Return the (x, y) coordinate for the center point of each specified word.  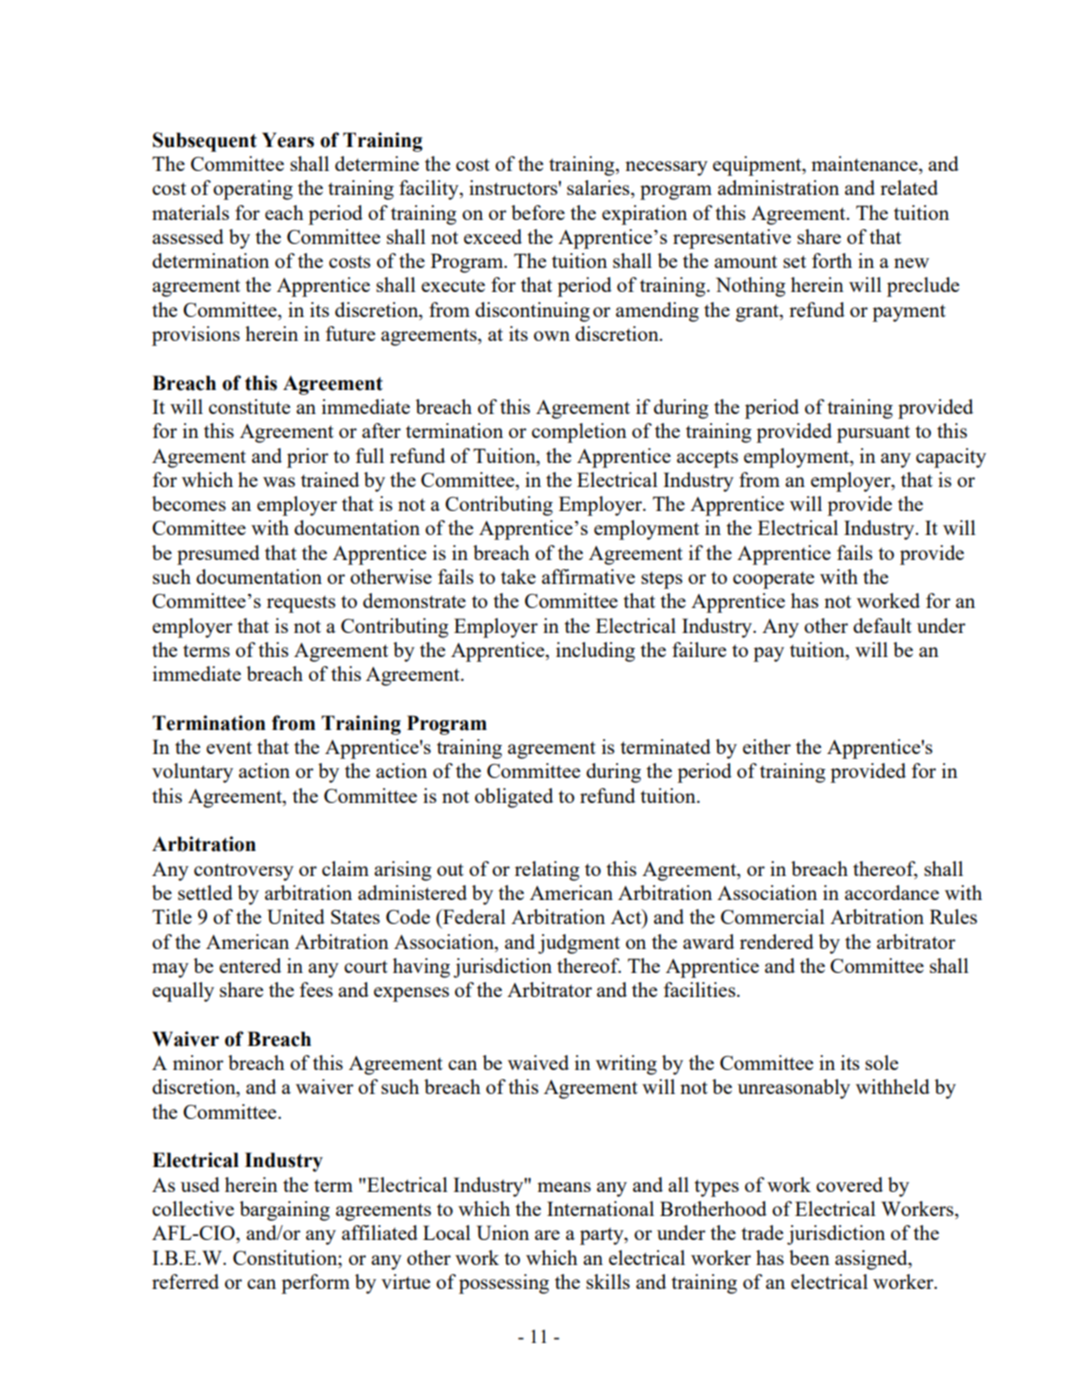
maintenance (865, 165)
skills (608, 1281)
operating (253, 190)
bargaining (285, 1211)
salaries (599, 189)
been (809, 1257)
